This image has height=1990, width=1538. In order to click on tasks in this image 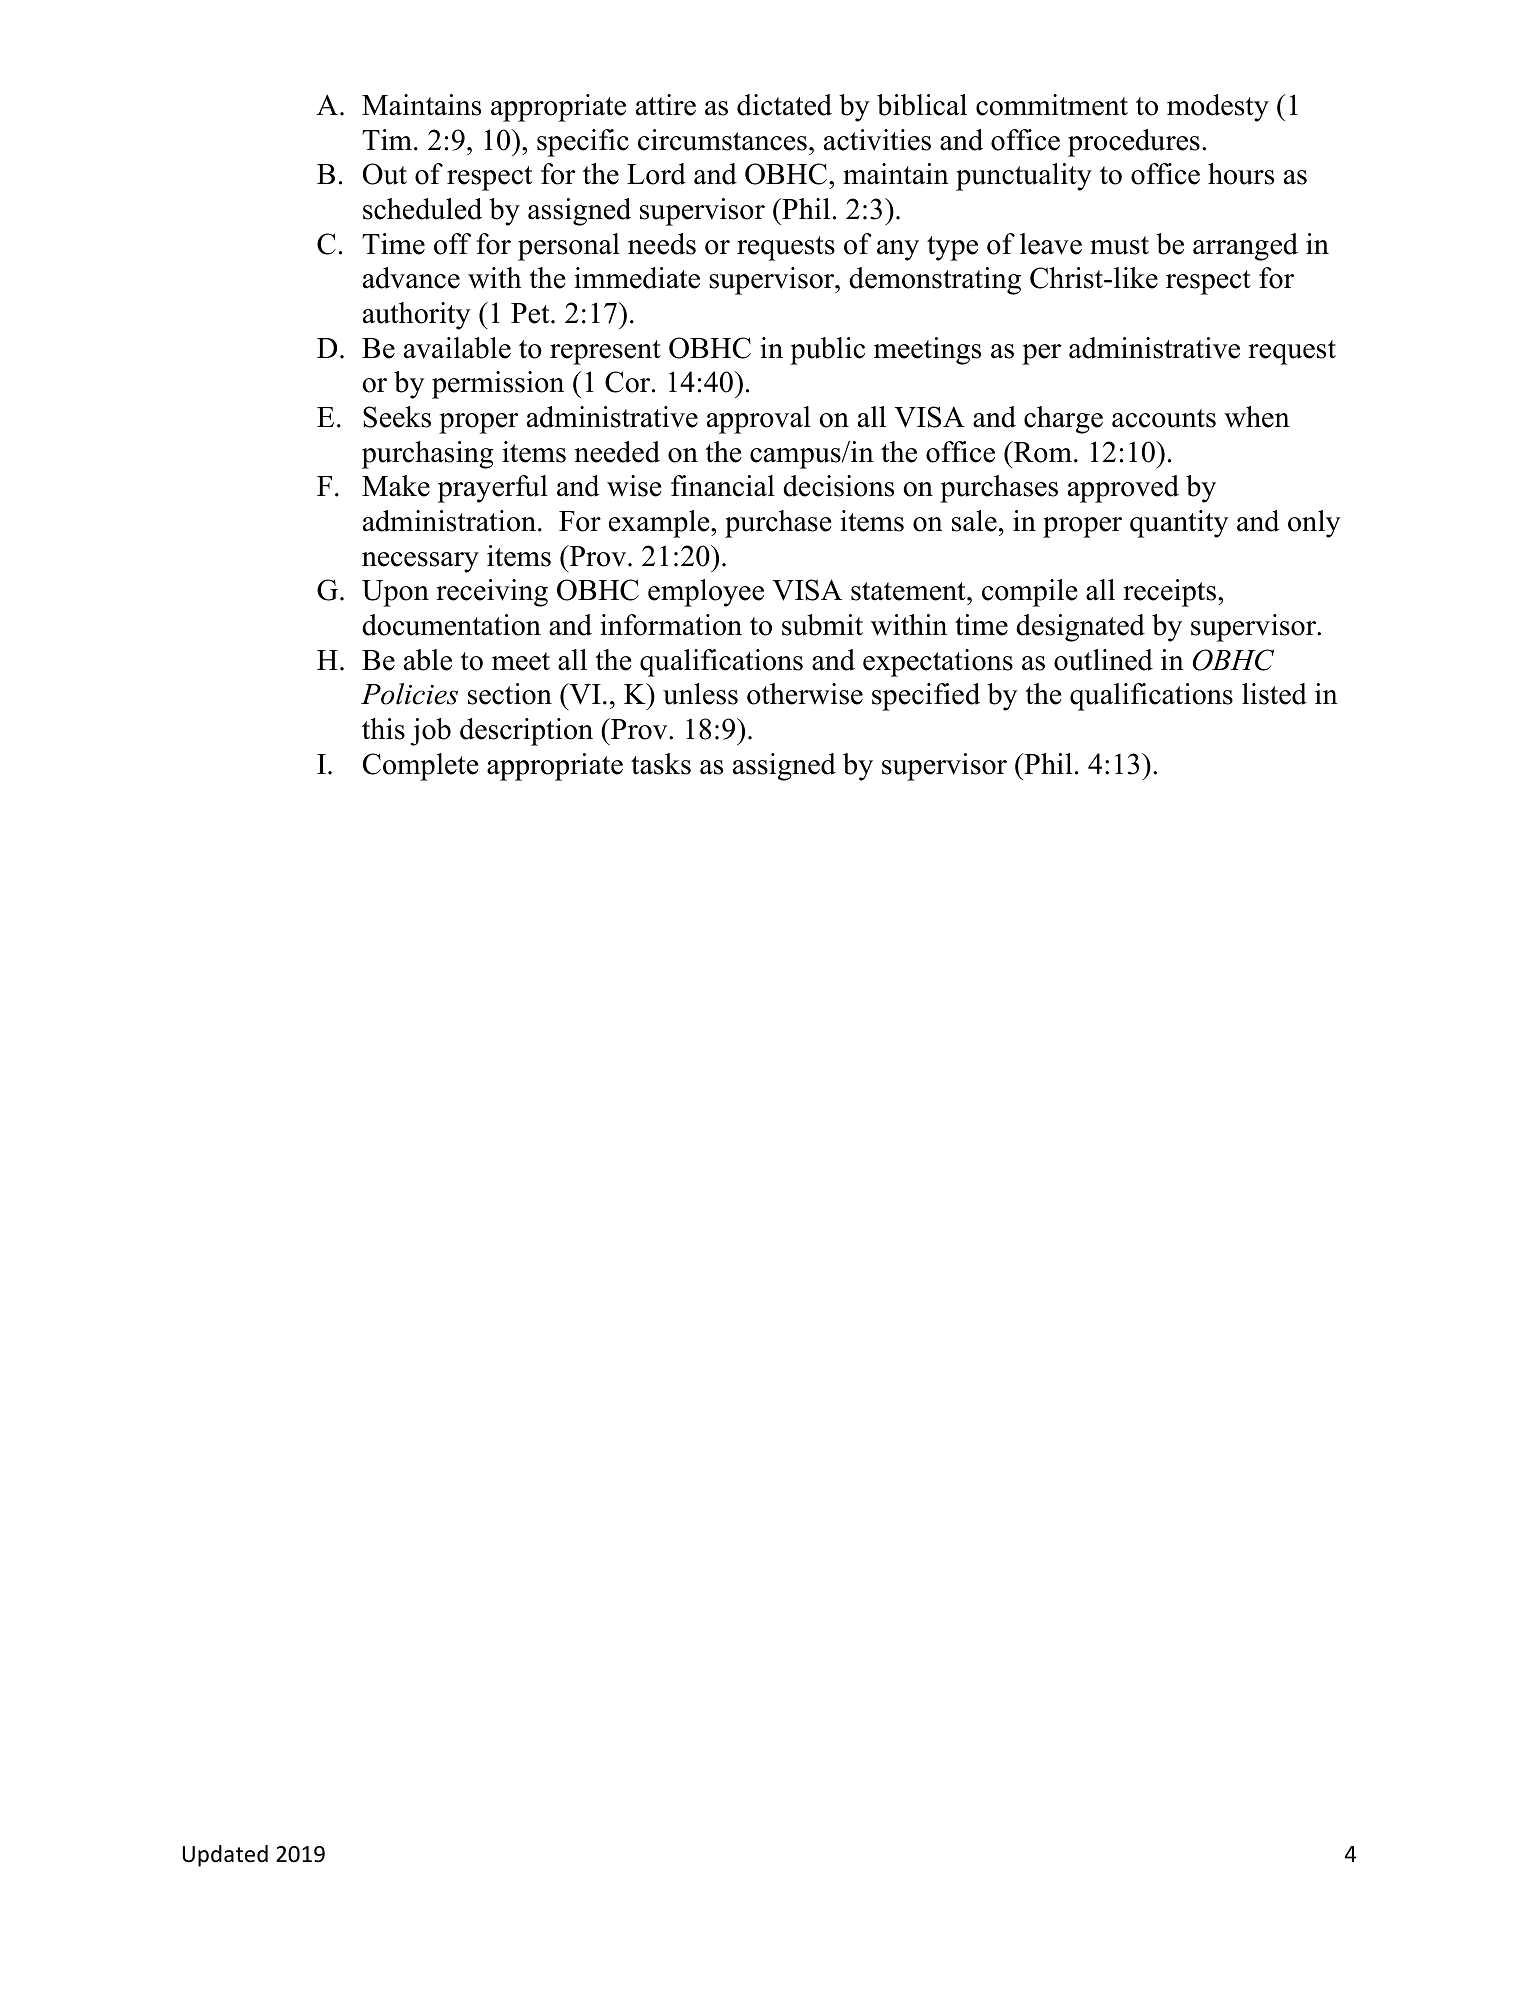, I will do `click(661, 764)`.
